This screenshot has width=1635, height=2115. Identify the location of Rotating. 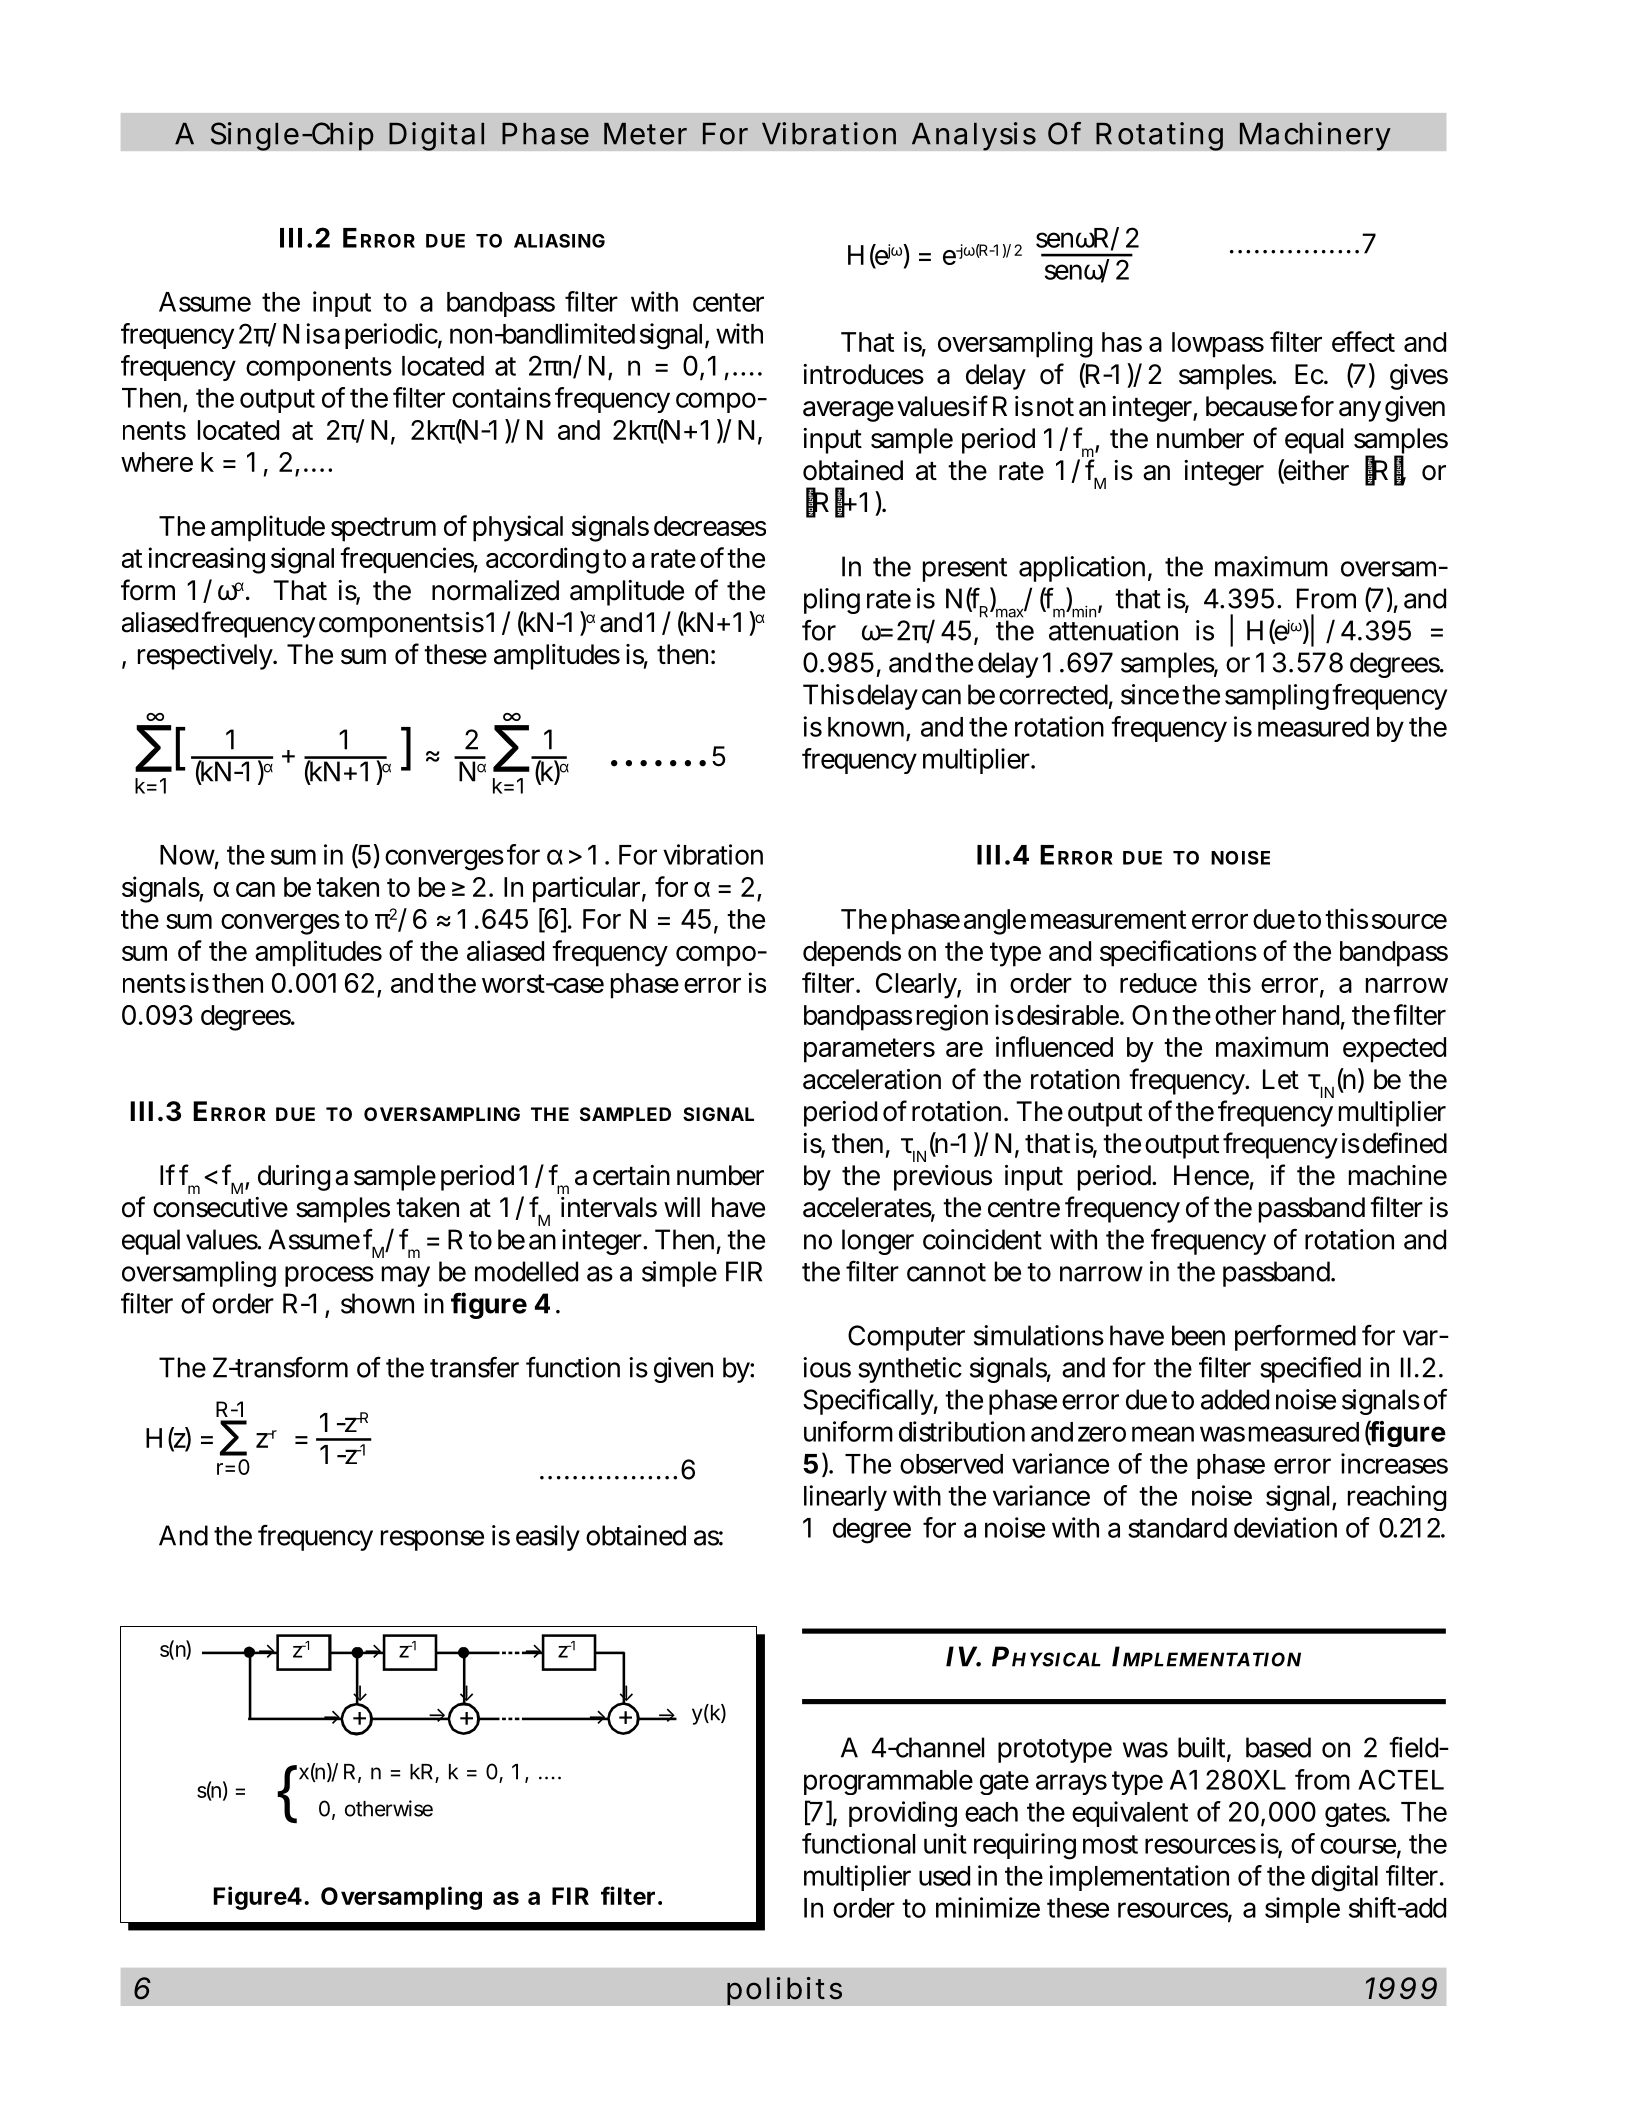
(1159, 136).
